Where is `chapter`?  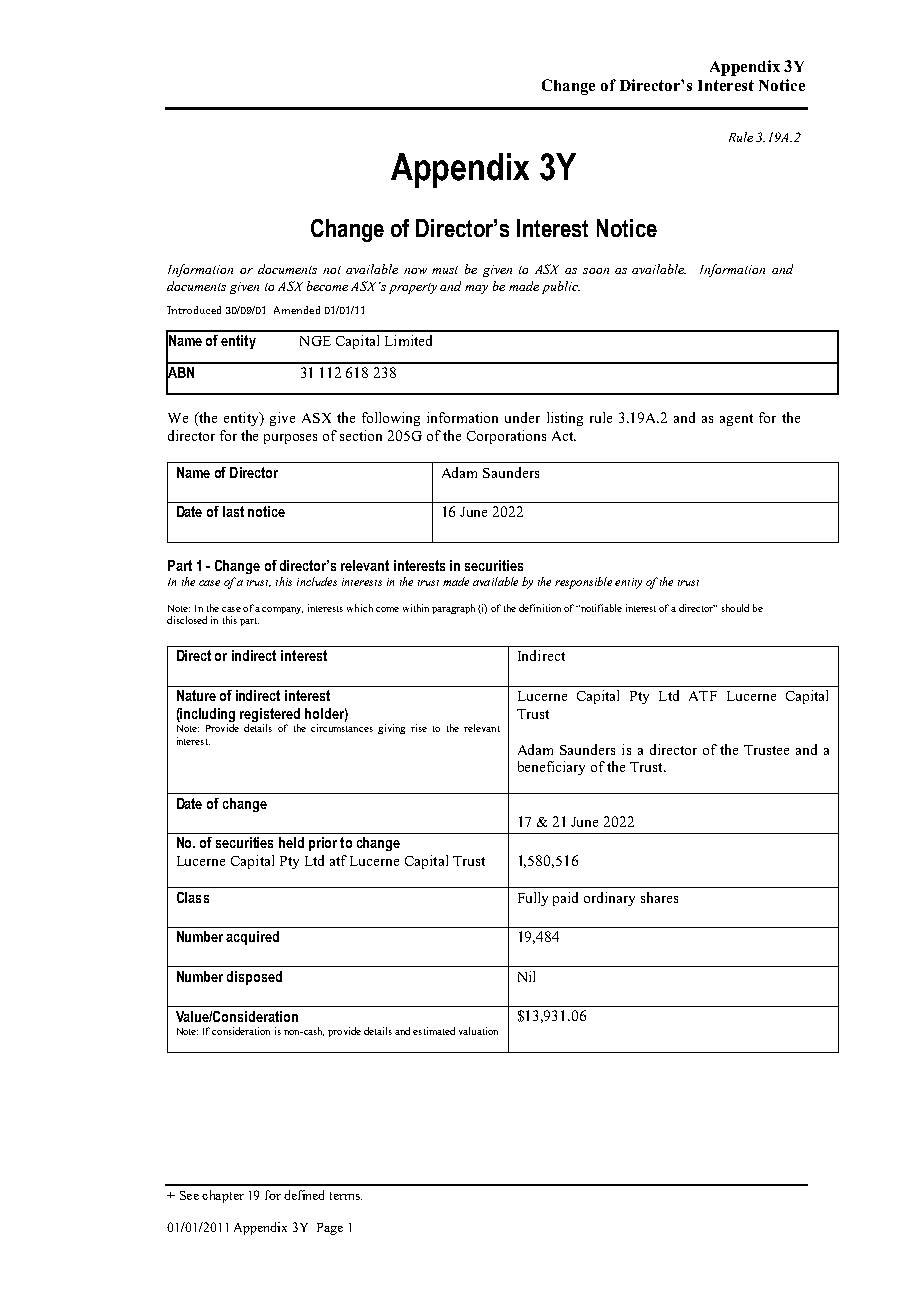
chapter is located at coordinates (223, 1196).
